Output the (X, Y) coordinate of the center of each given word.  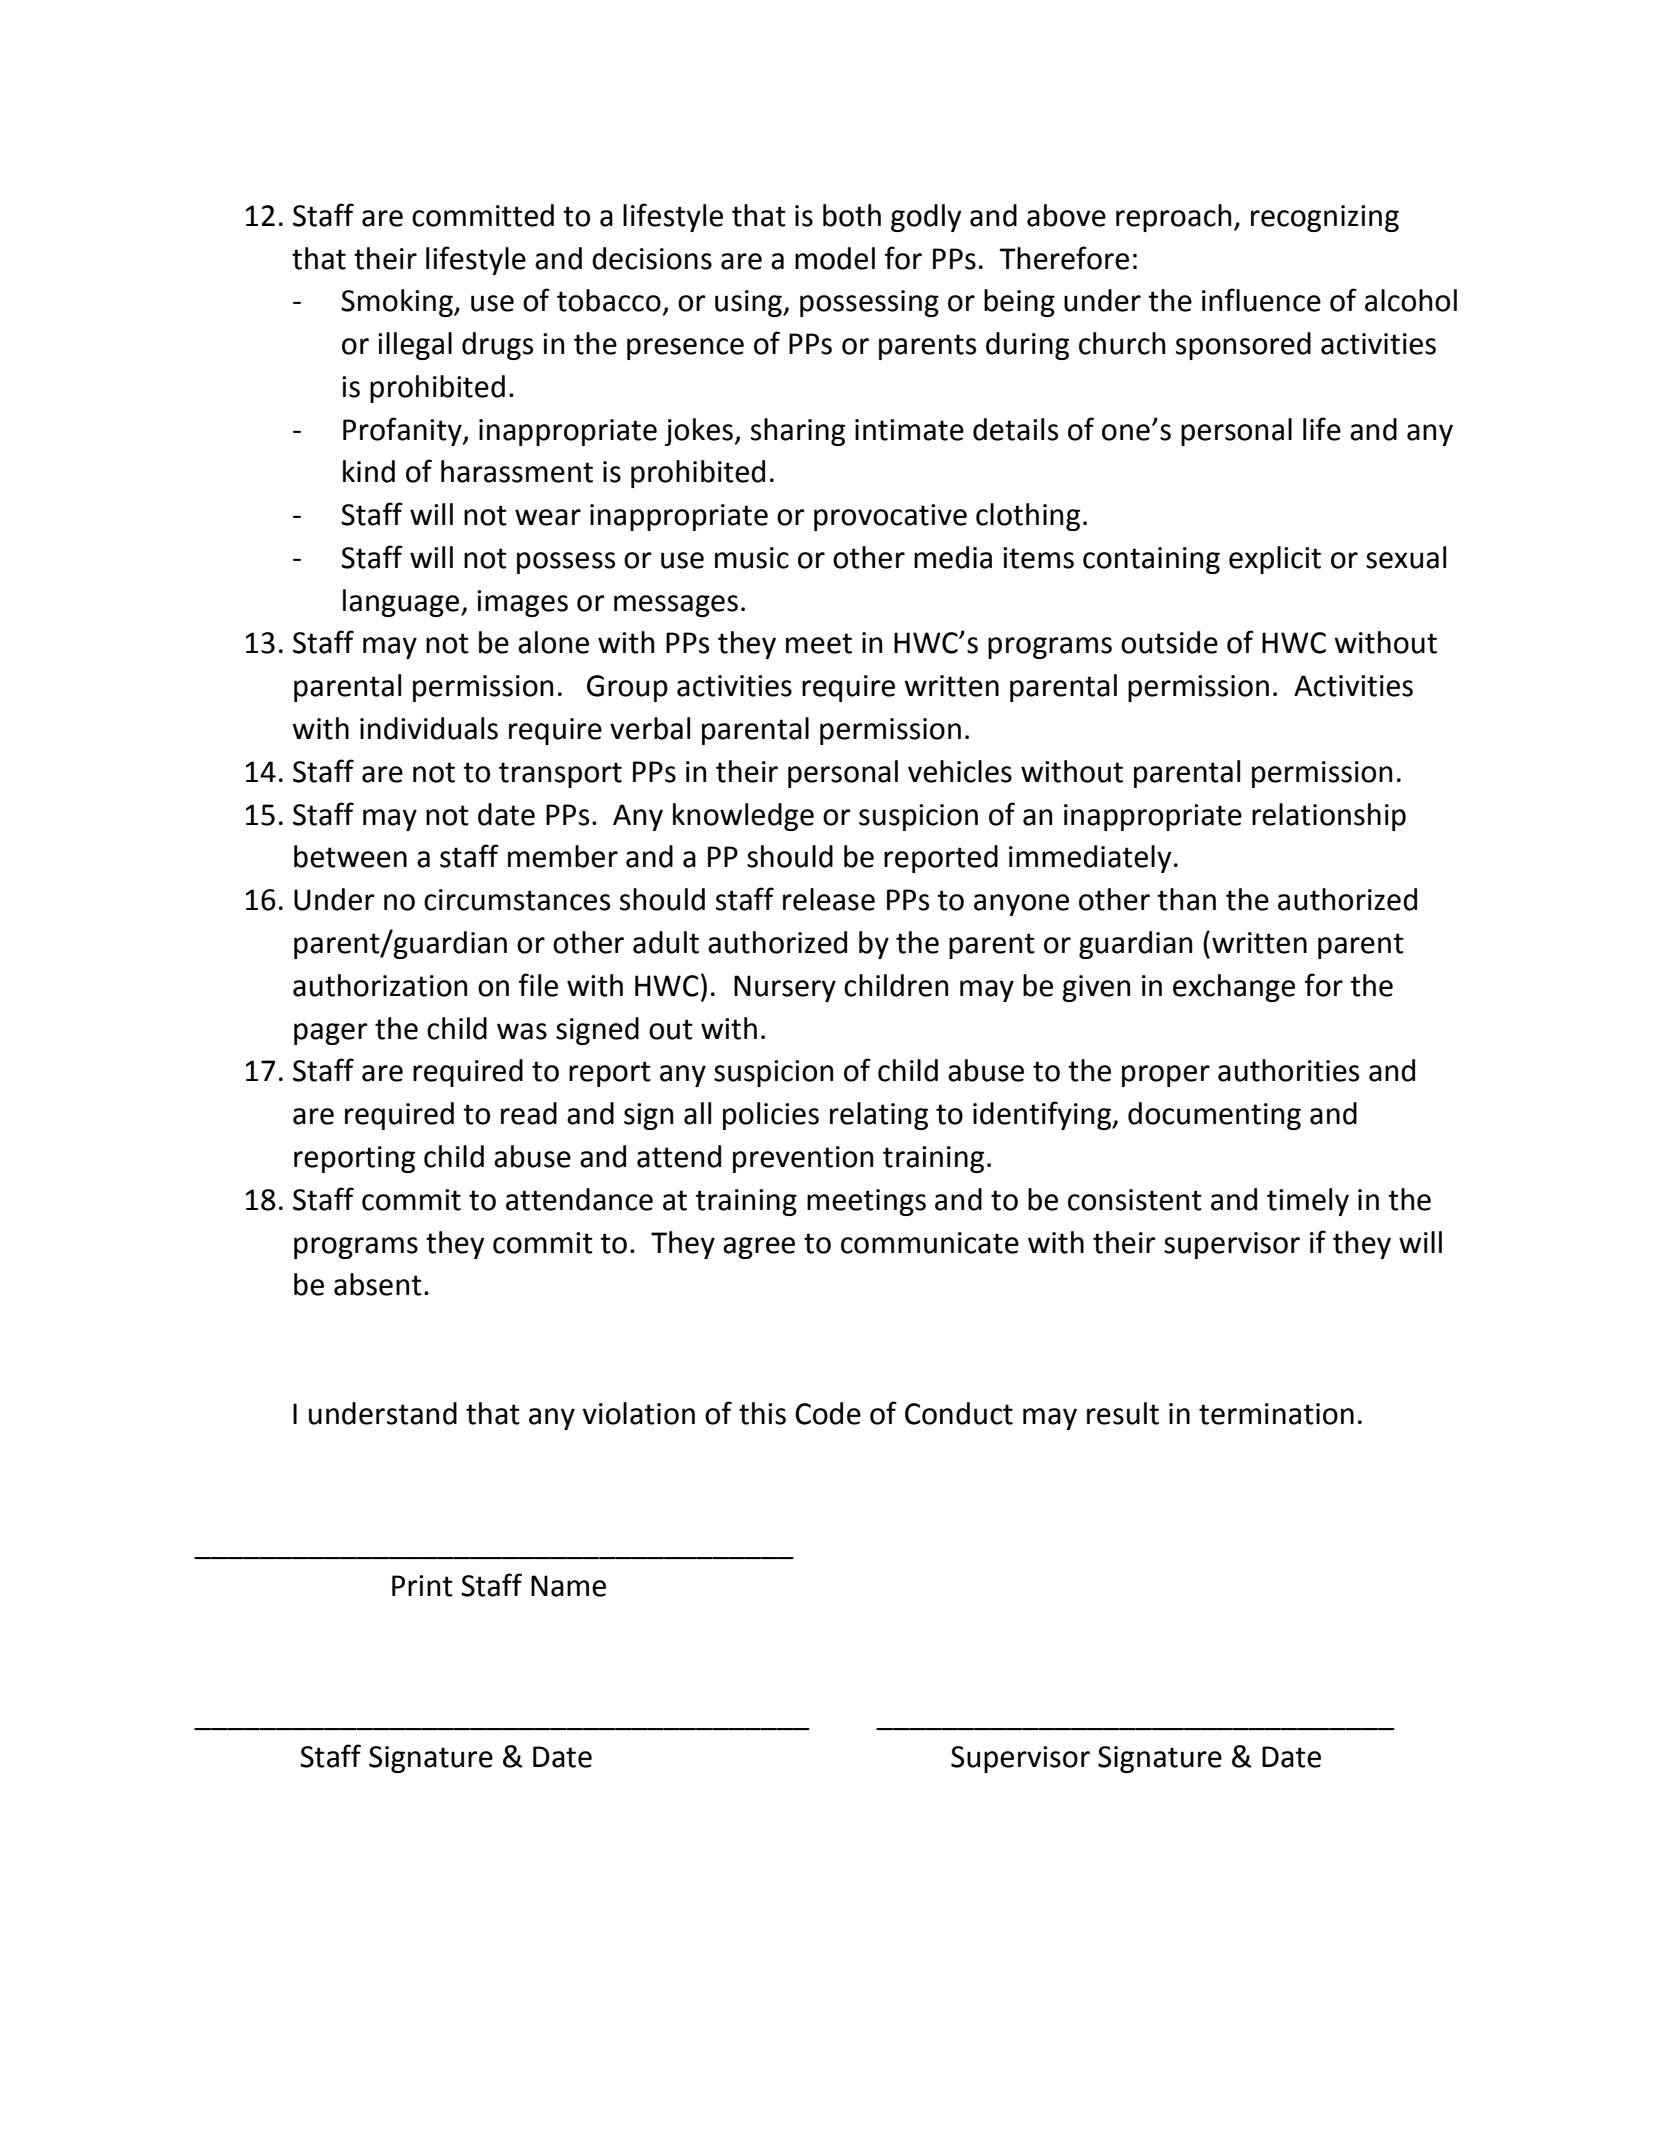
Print (422, 1586)
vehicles (960, 771)
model (835, 258)
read (529, 1113)
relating (879, 1116)
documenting (1214, 1116)
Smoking (398, 303)
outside (1169, 642)
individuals (429, 728)
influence (1261, 300)
